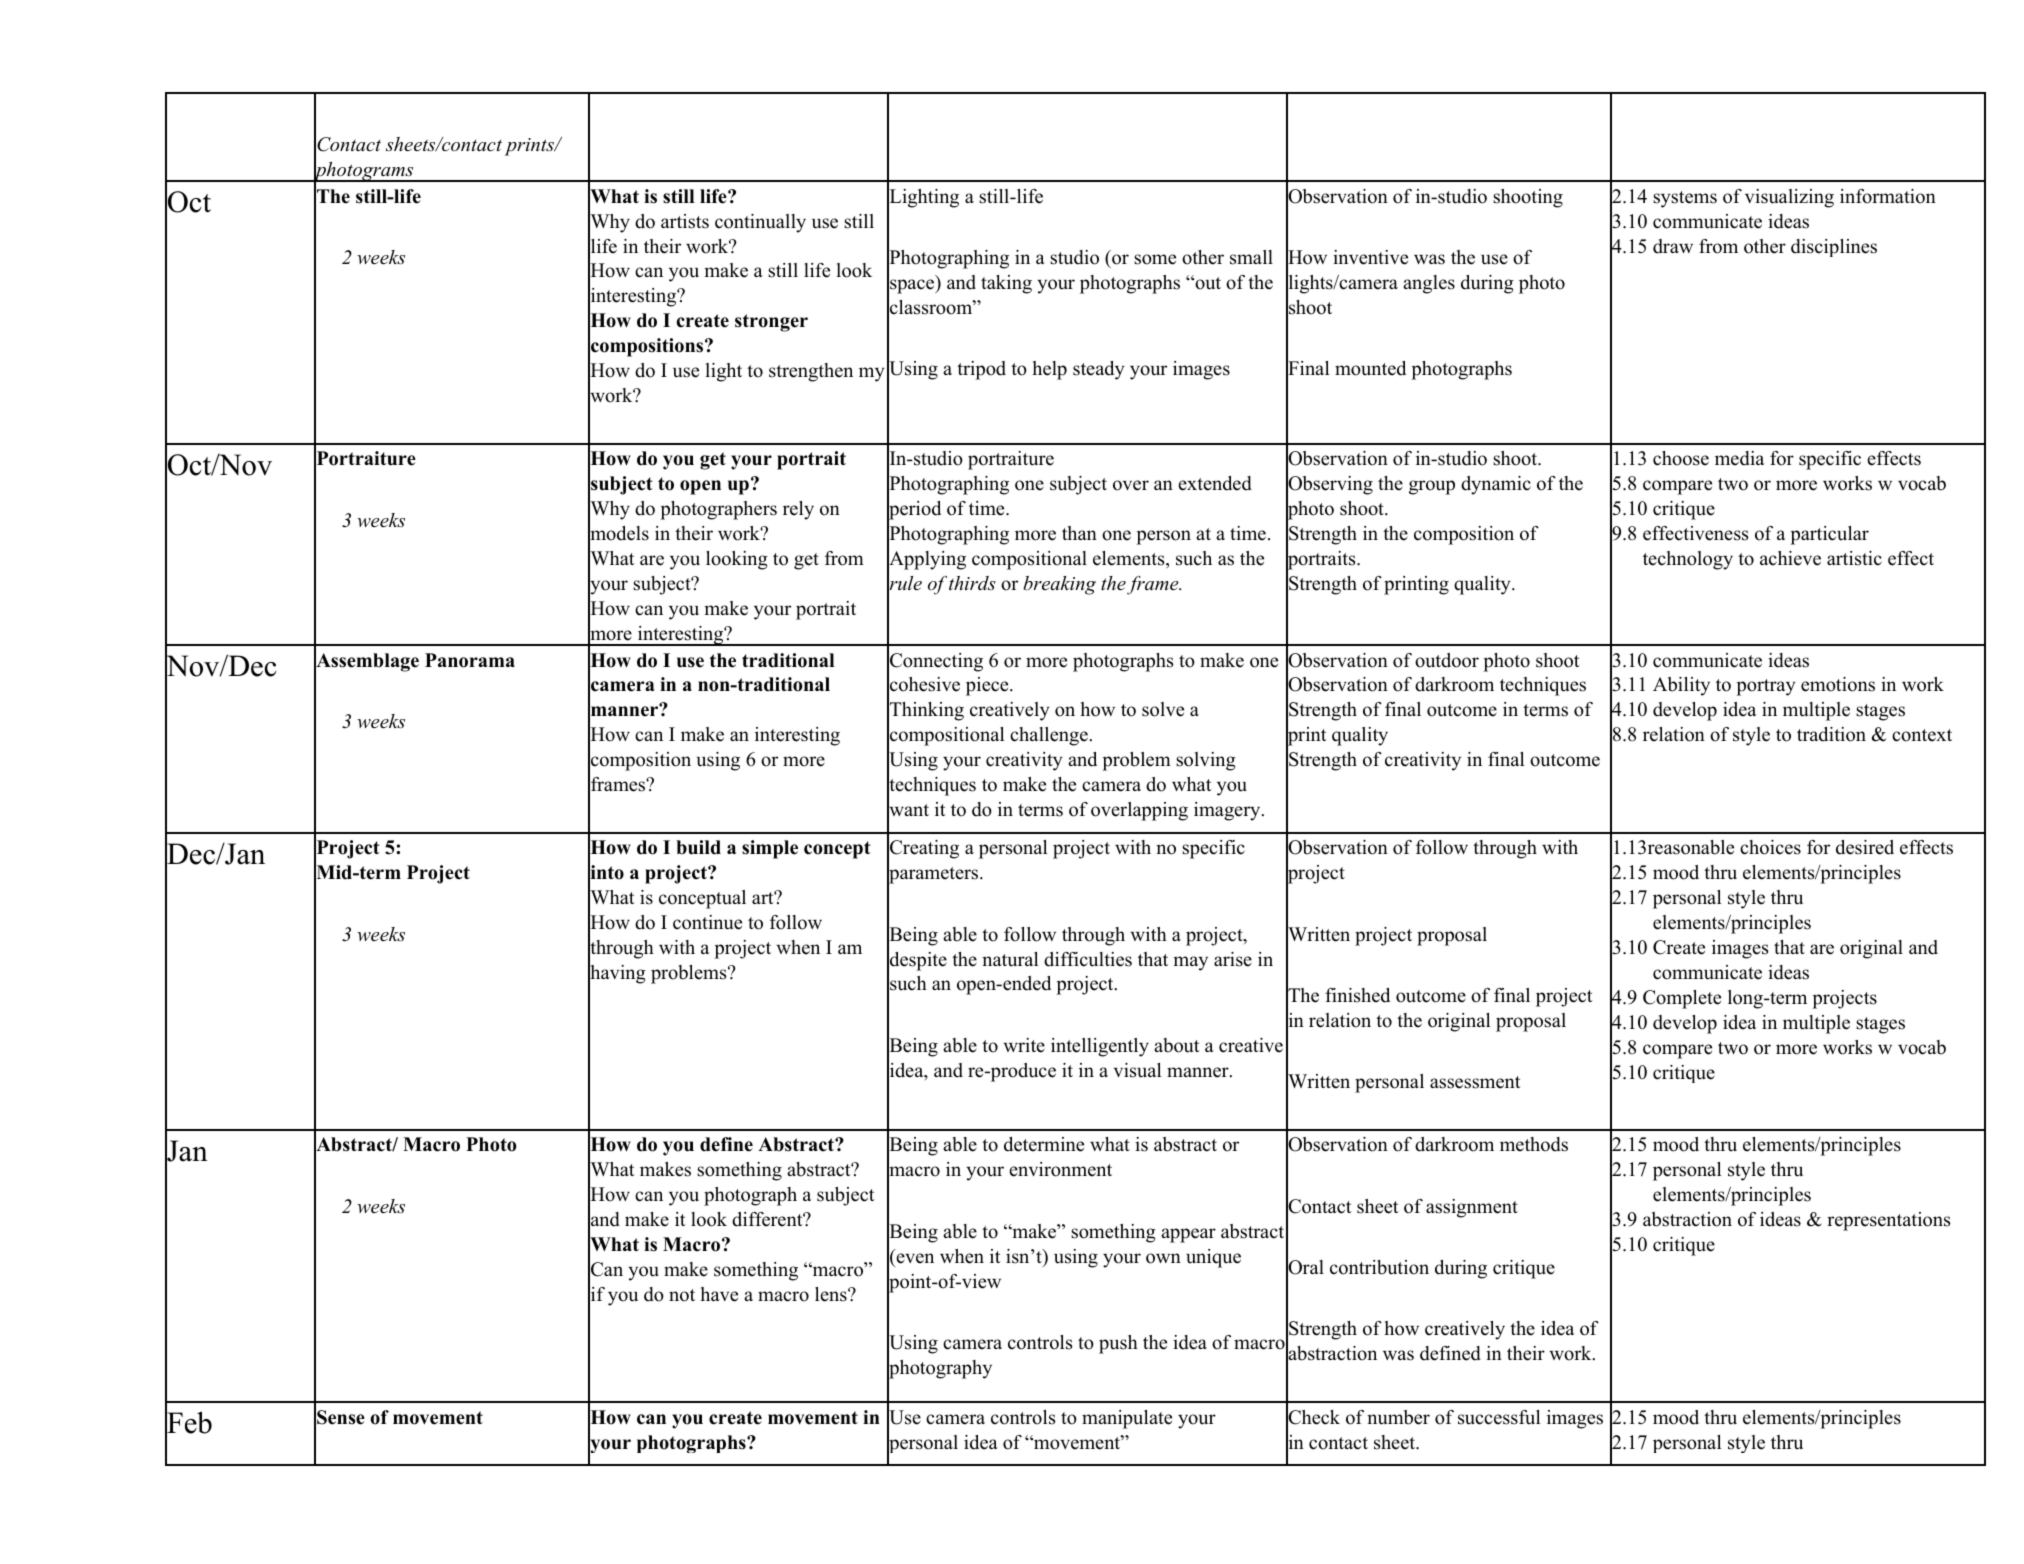 Image resolution: width=2024 pixels, height=1564 pixels. I want to click on imagery, so click(1228, 811).
